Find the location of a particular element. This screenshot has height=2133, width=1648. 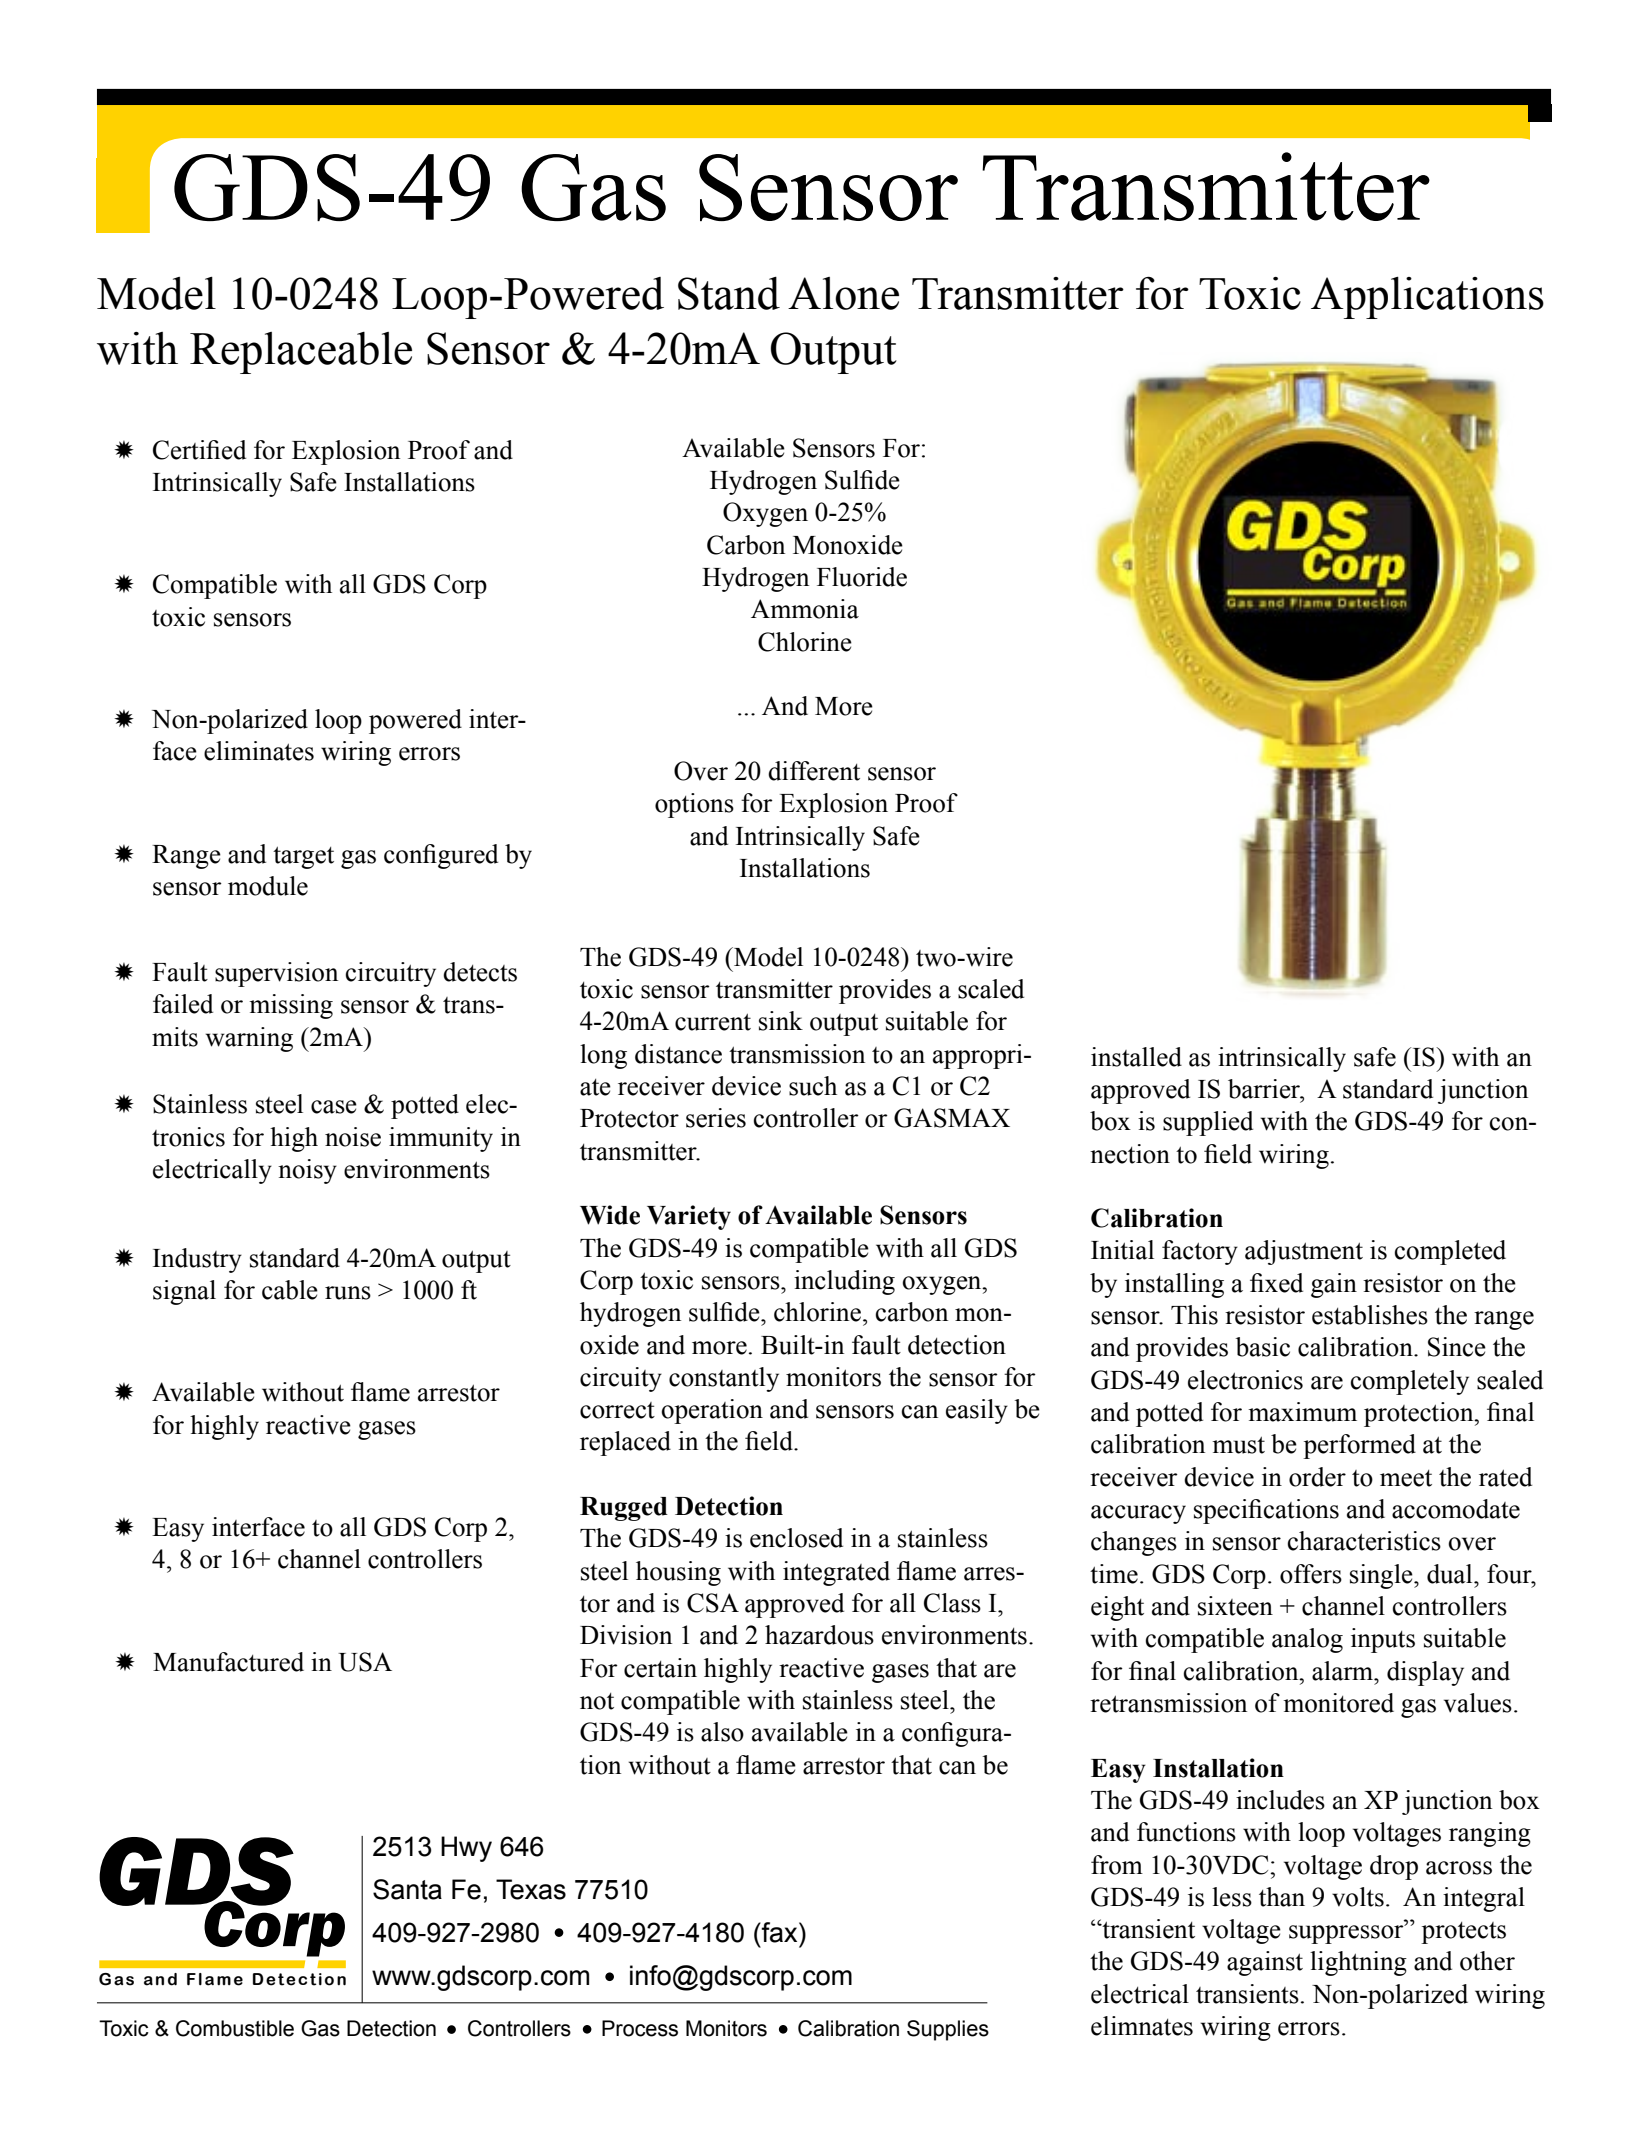

adjustment is located at coordinates (1304, 1252).
